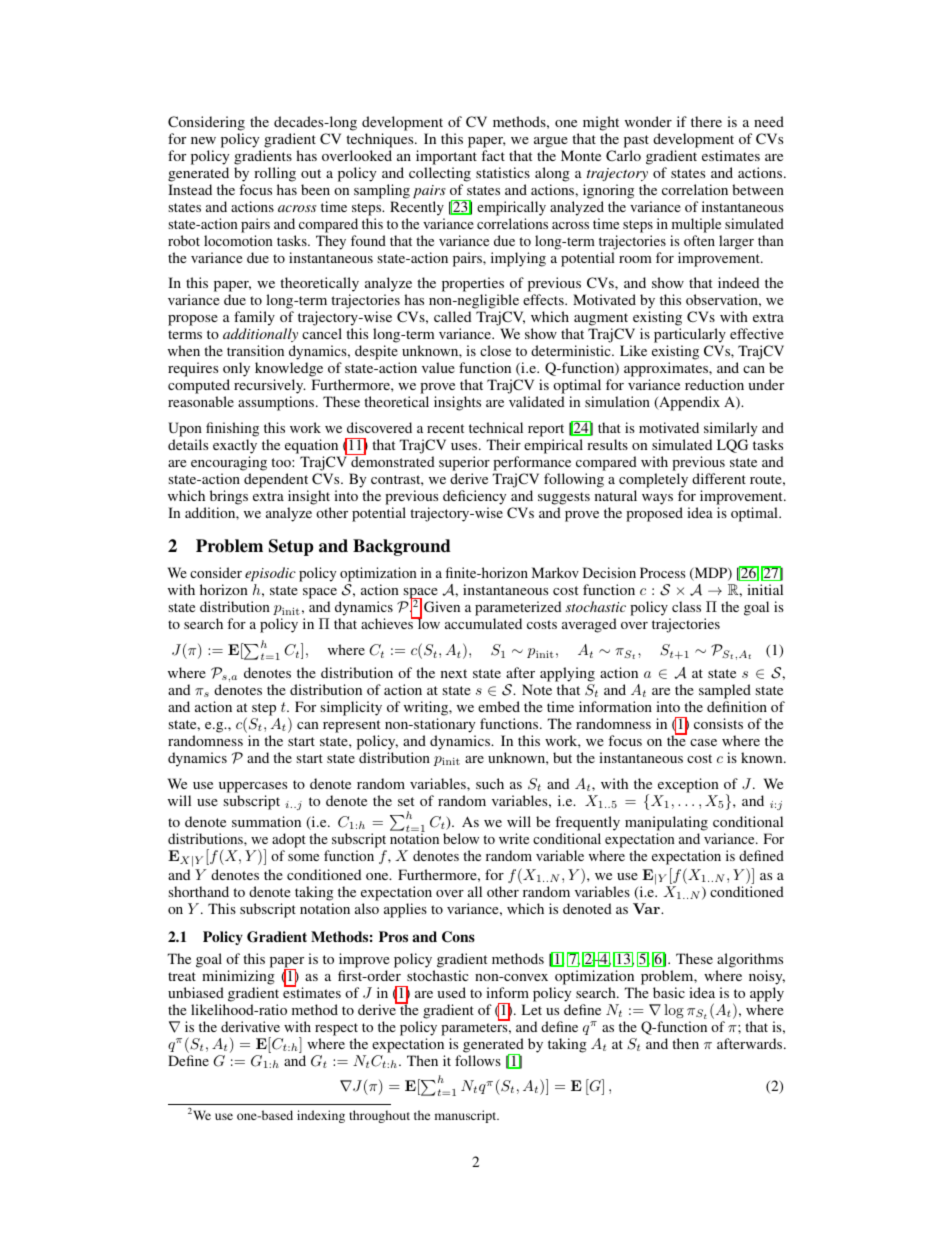  What do you see at coordinates (686, 606) in the screenshot?
I see `class` at bounding box center [686, 606].
